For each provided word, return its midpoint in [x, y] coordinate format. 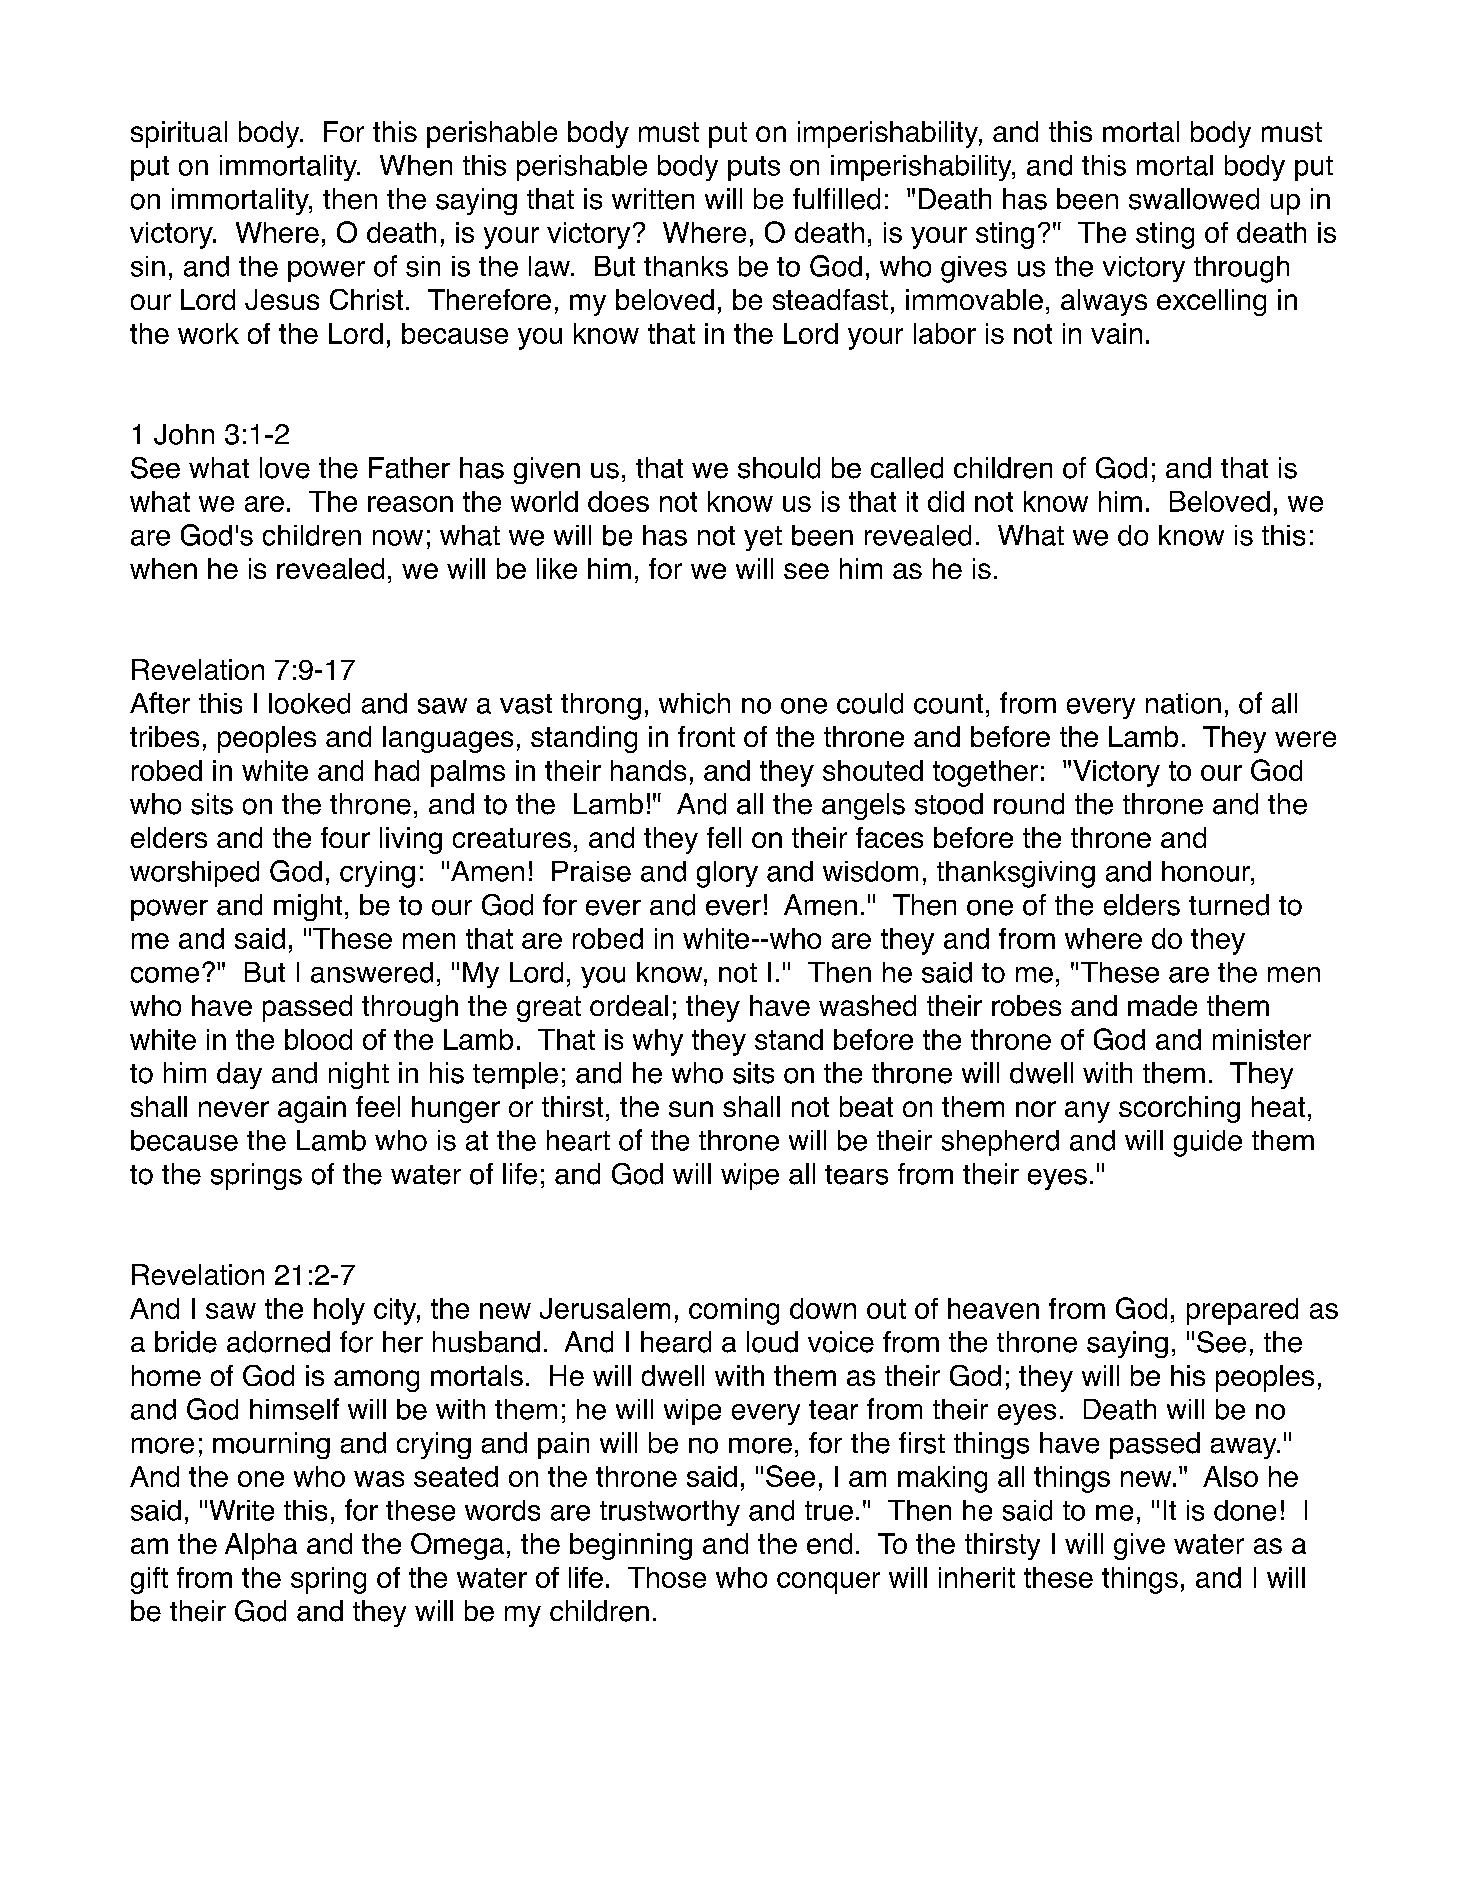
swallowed [1194, 199]
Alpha [261, 1546]
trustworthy [670, 1513]
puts [754, 168]
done [1245, 1510]
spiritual [179, 134]
